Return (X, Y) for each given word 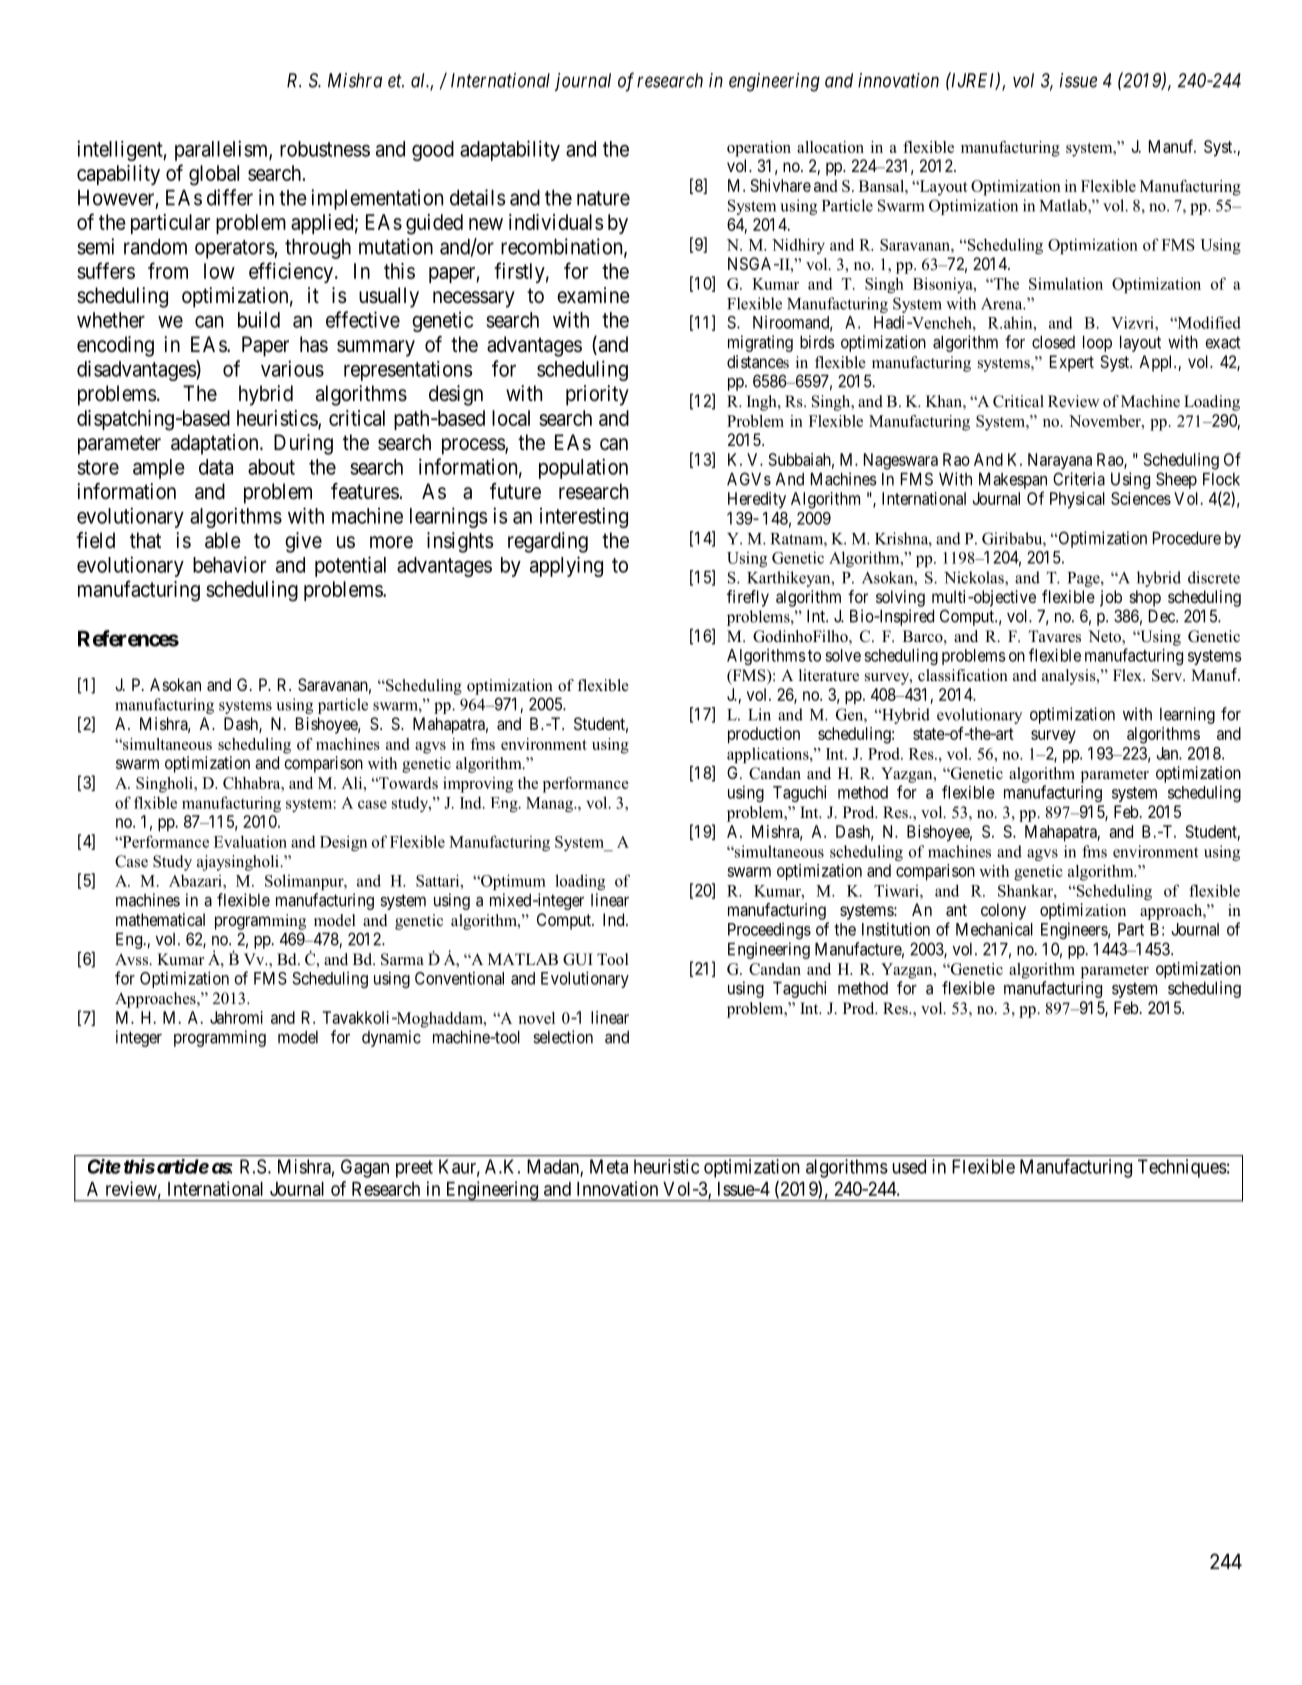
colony (1003, 911)
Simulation (1066, 284)
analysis (1070, 677)
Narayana (1060, 461)
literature (829, 675)
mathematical (160, 919)
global (214, 175)
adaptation (216, 444)
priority (597, 395)
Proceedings (769, 931)
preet (414, 1169)
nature (603, 198)
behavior (229, 564)
